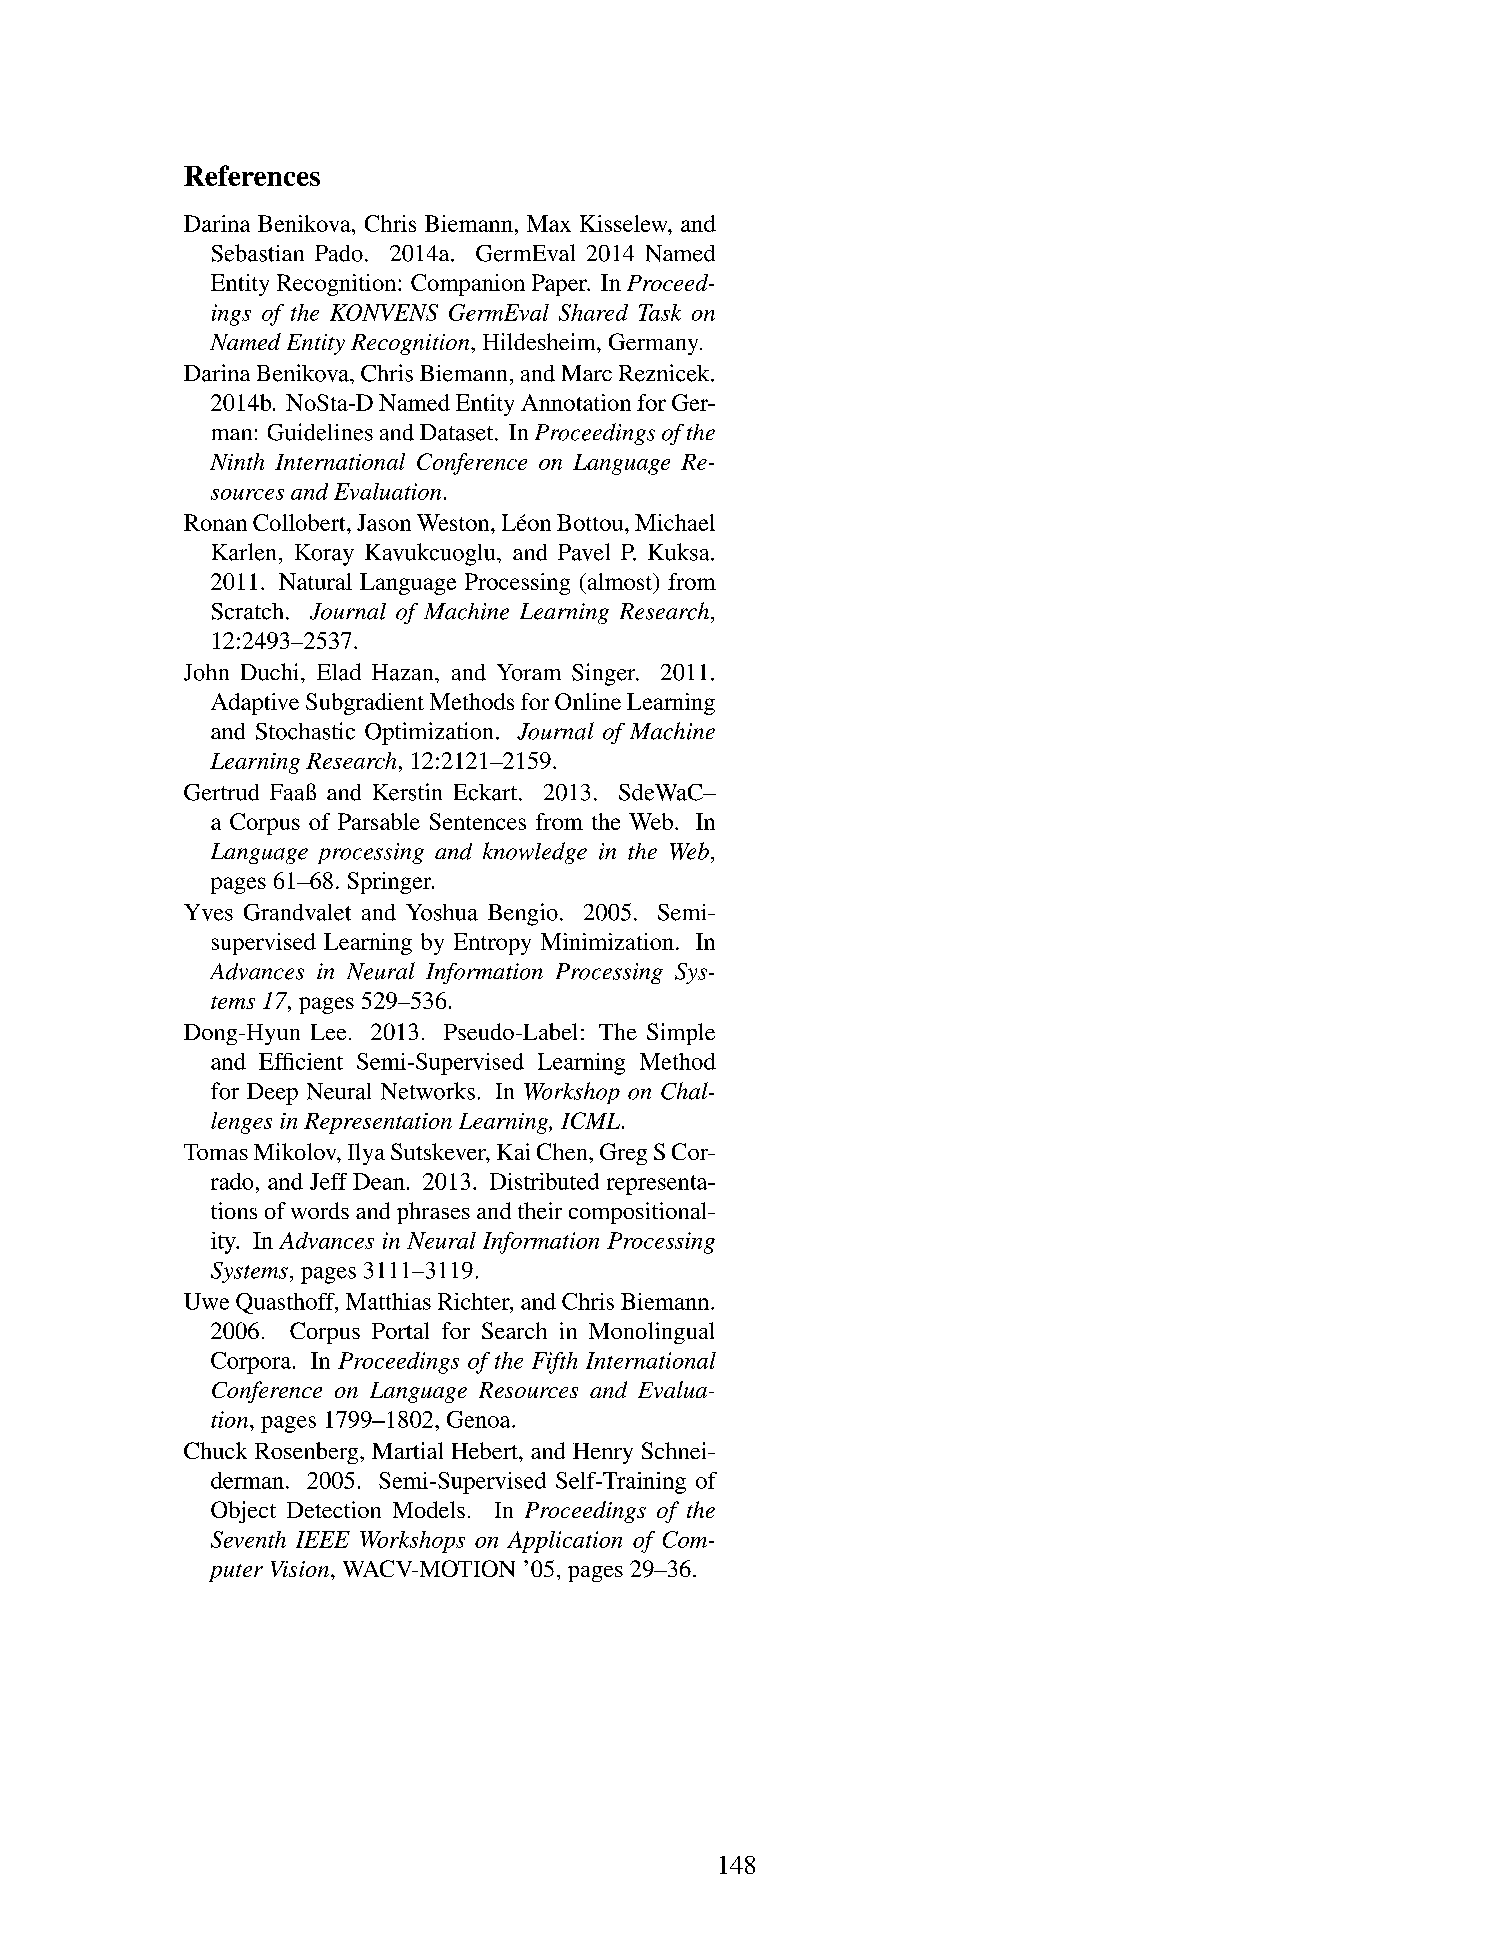  Describe the element at coordinates (272, 1094) in the screenshot. I see `Deep` at that location.
